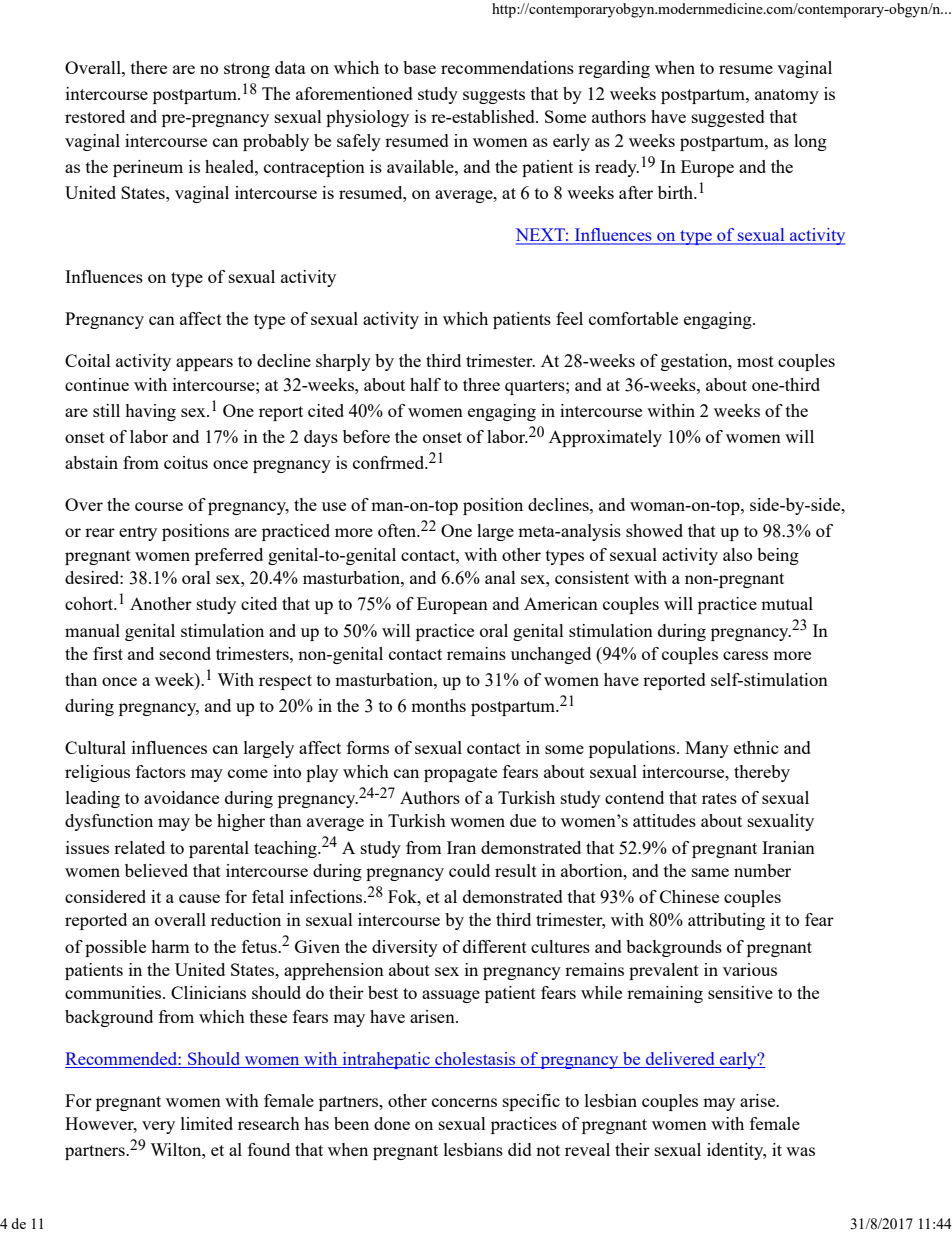 This screenshot has height=1233, width=952. I want to click on done, so click(392, 1123).
